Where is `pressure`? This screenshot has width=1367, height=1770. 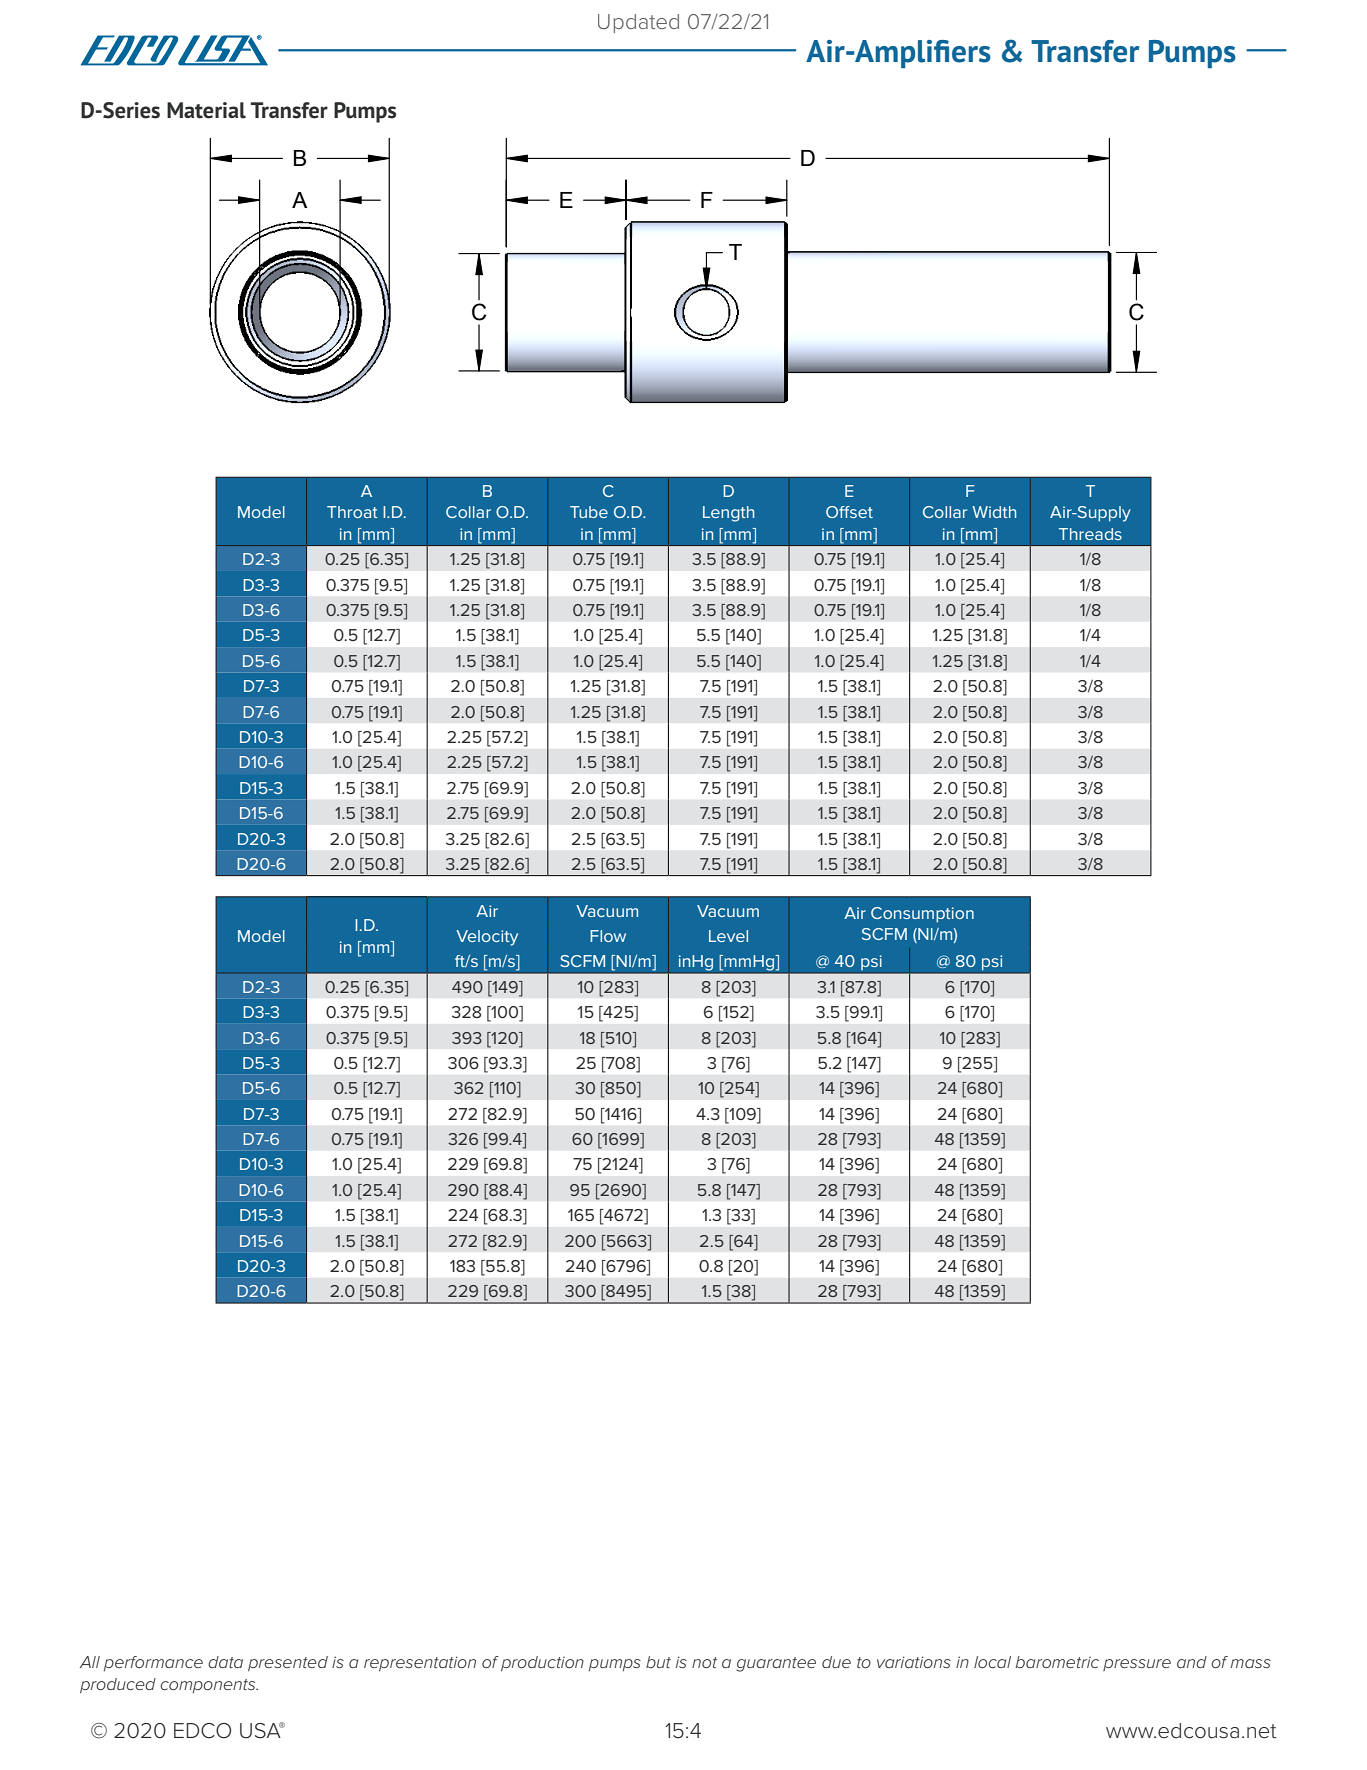
pressure is located at coordinates (1137, 1665).
